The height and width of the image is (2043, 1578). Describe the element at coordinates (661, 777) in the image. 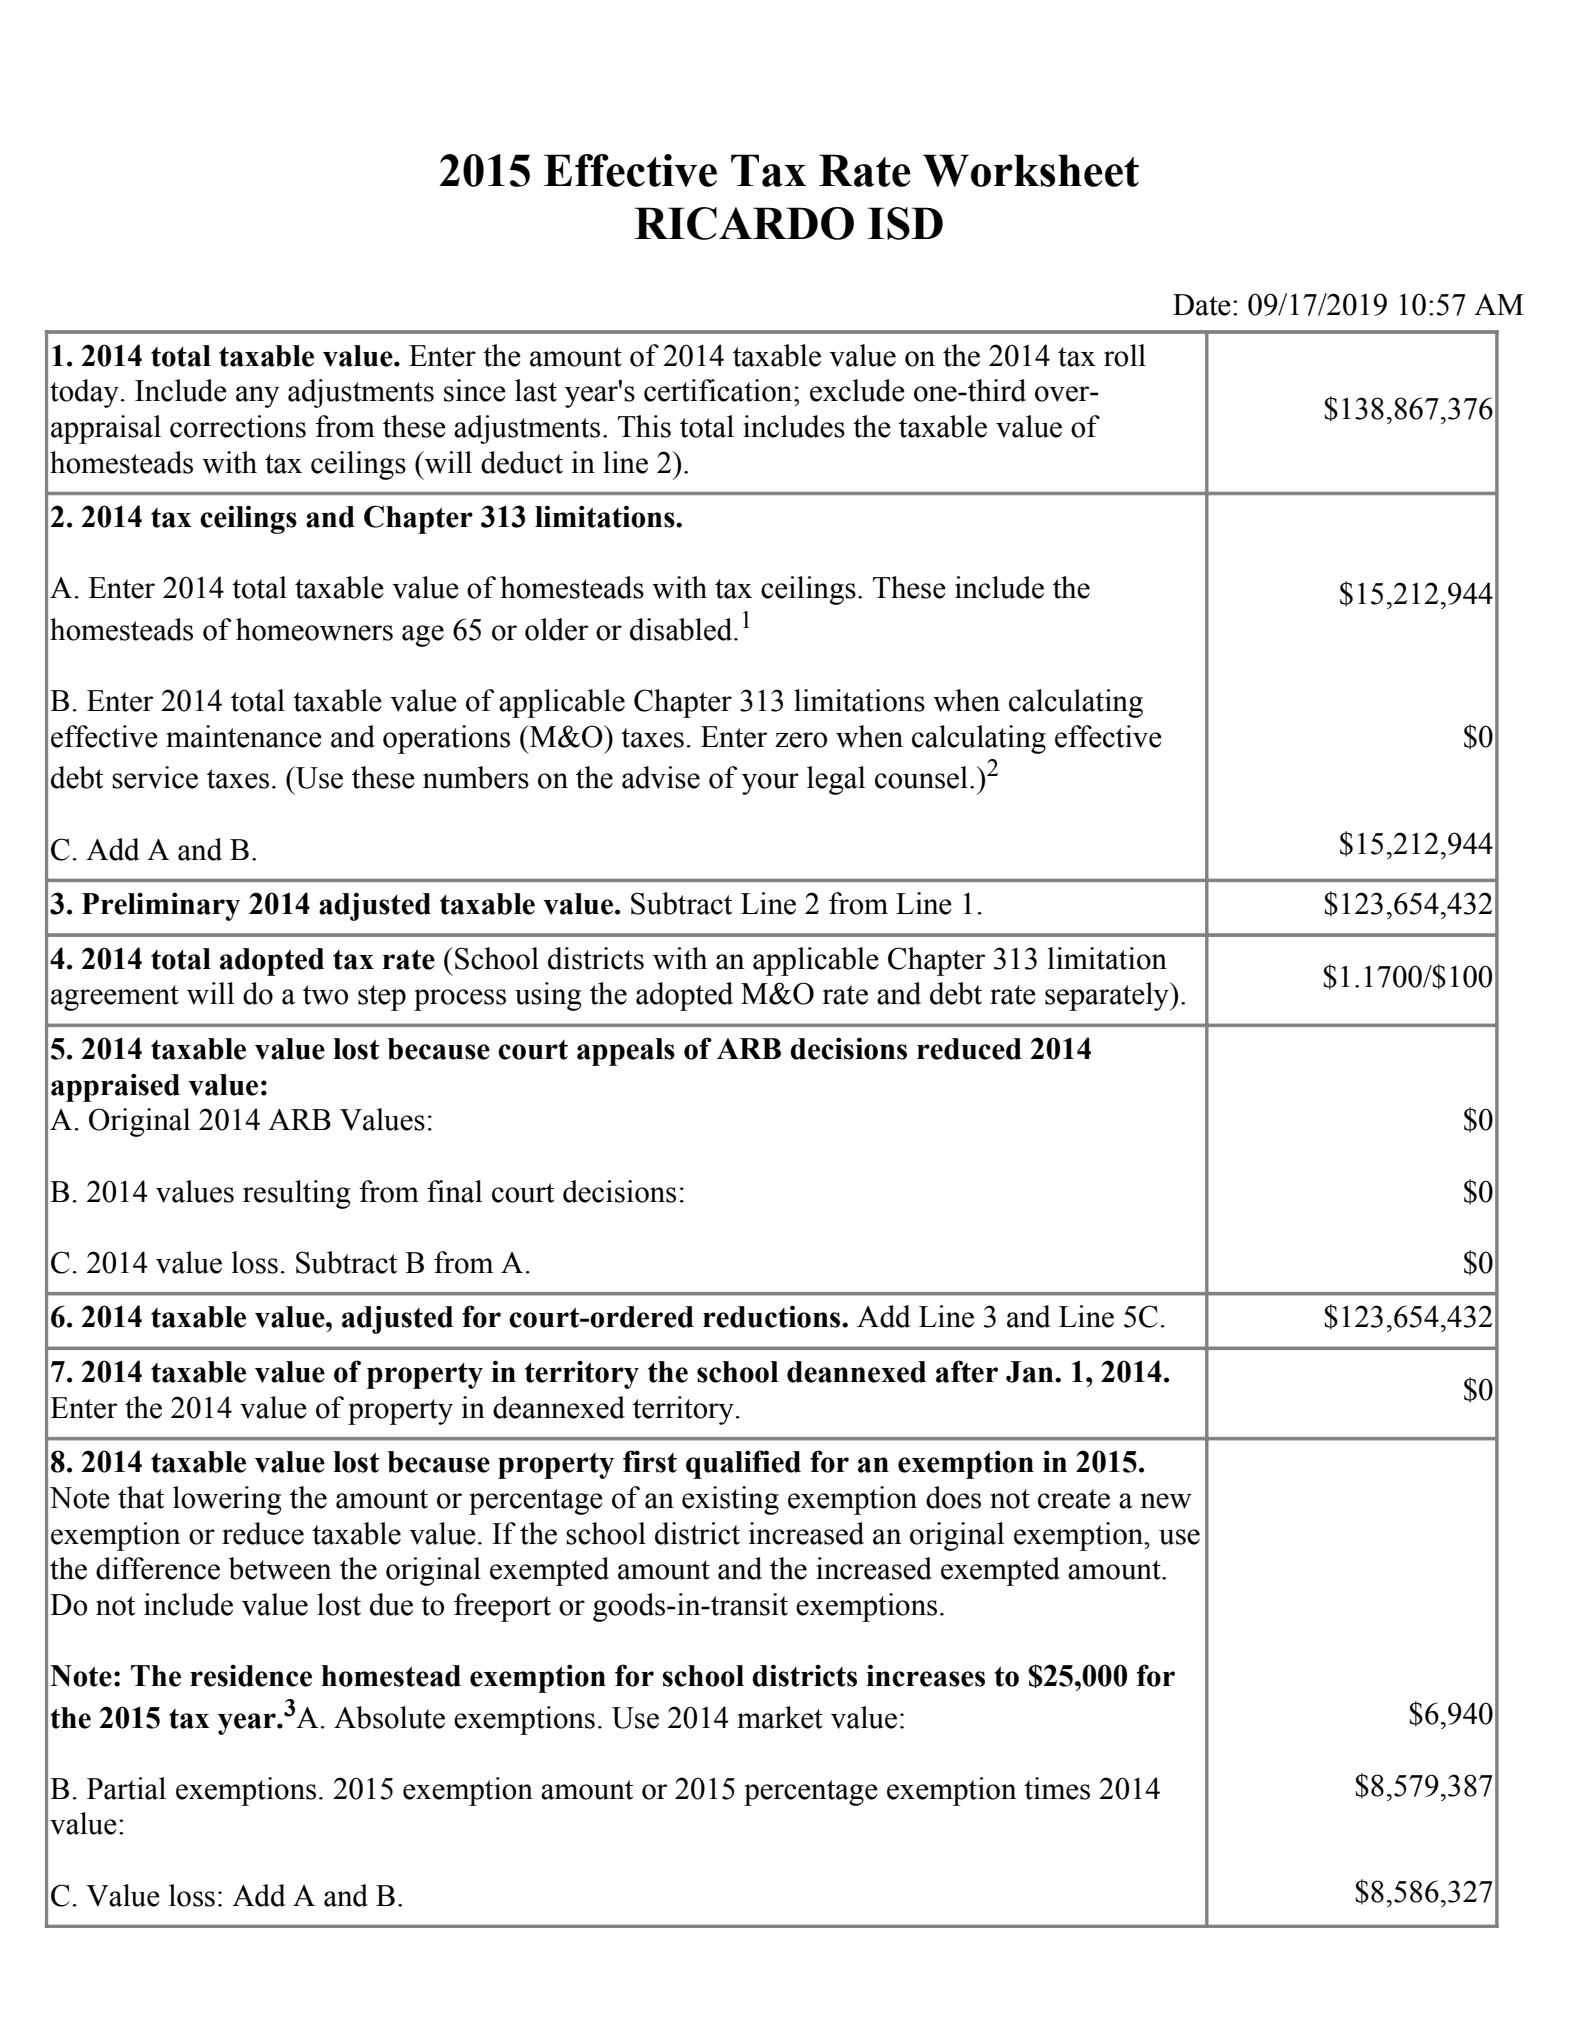

I see `advise` at that location.
